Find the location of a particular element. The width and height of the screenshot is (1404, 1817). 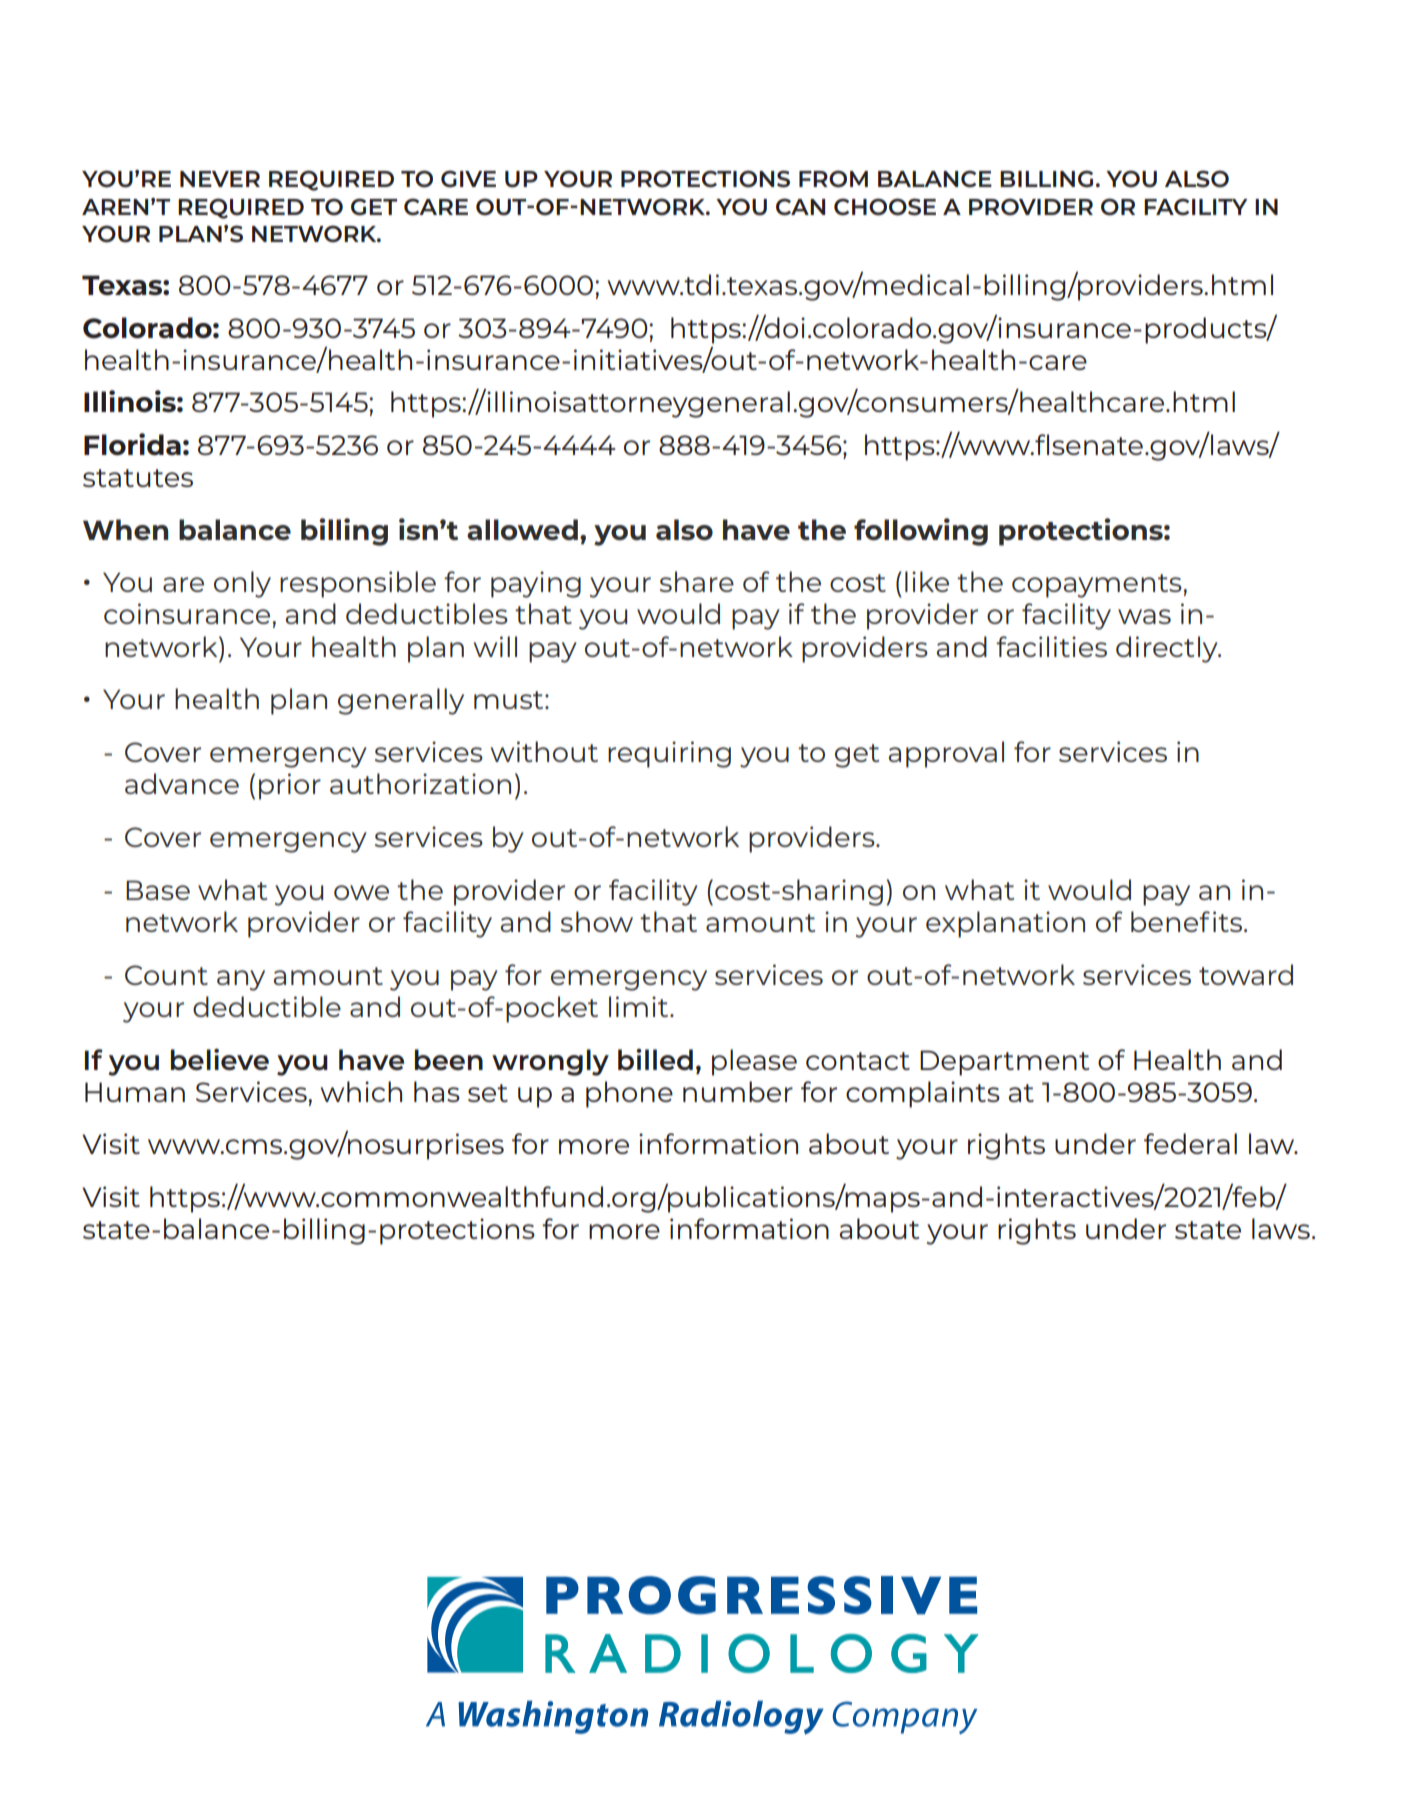

NEVER is located at coordinates (220, 179).
